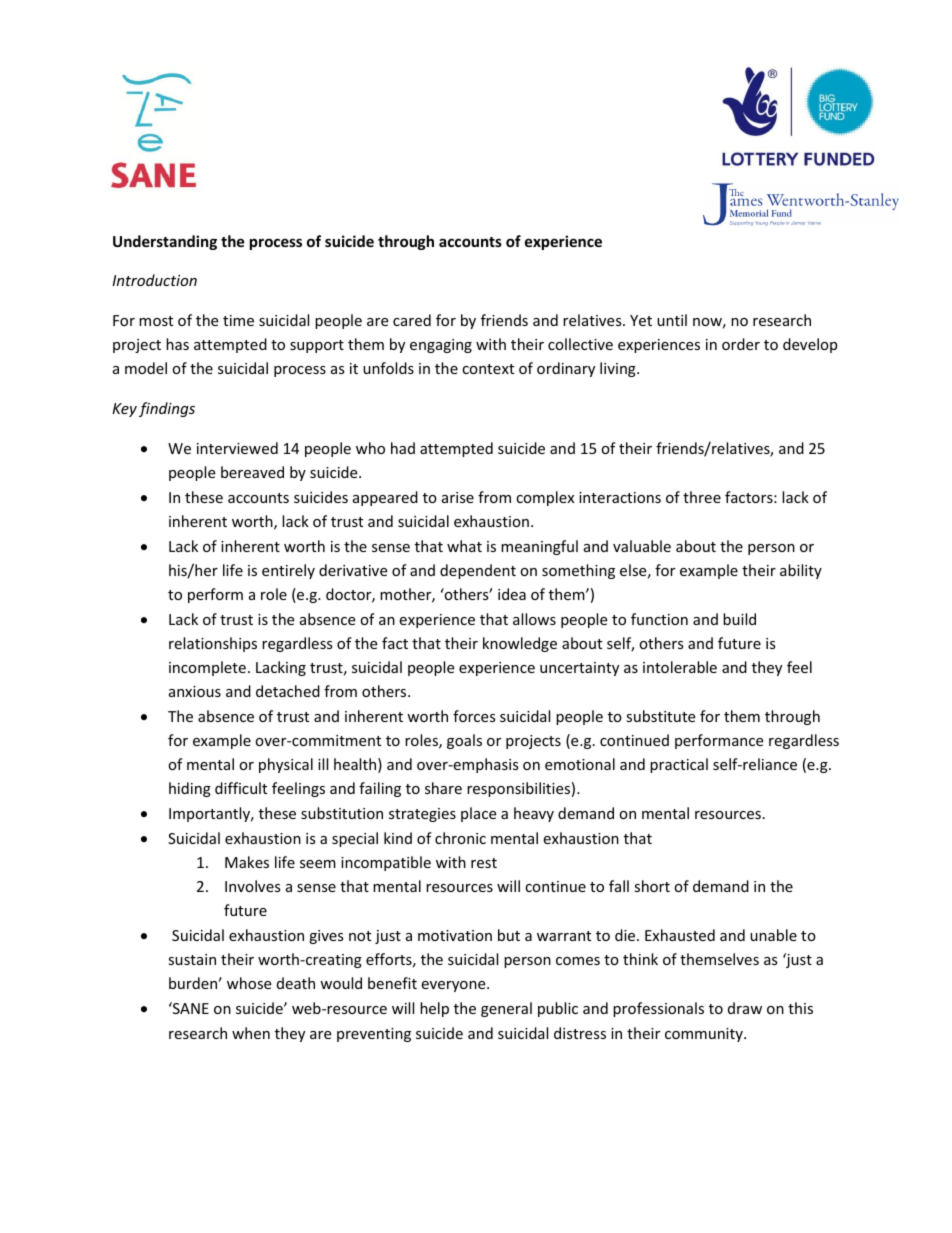 The width and height of the screenshot is (952, 1233). I want to click on Introduction, so click(154, 280).
